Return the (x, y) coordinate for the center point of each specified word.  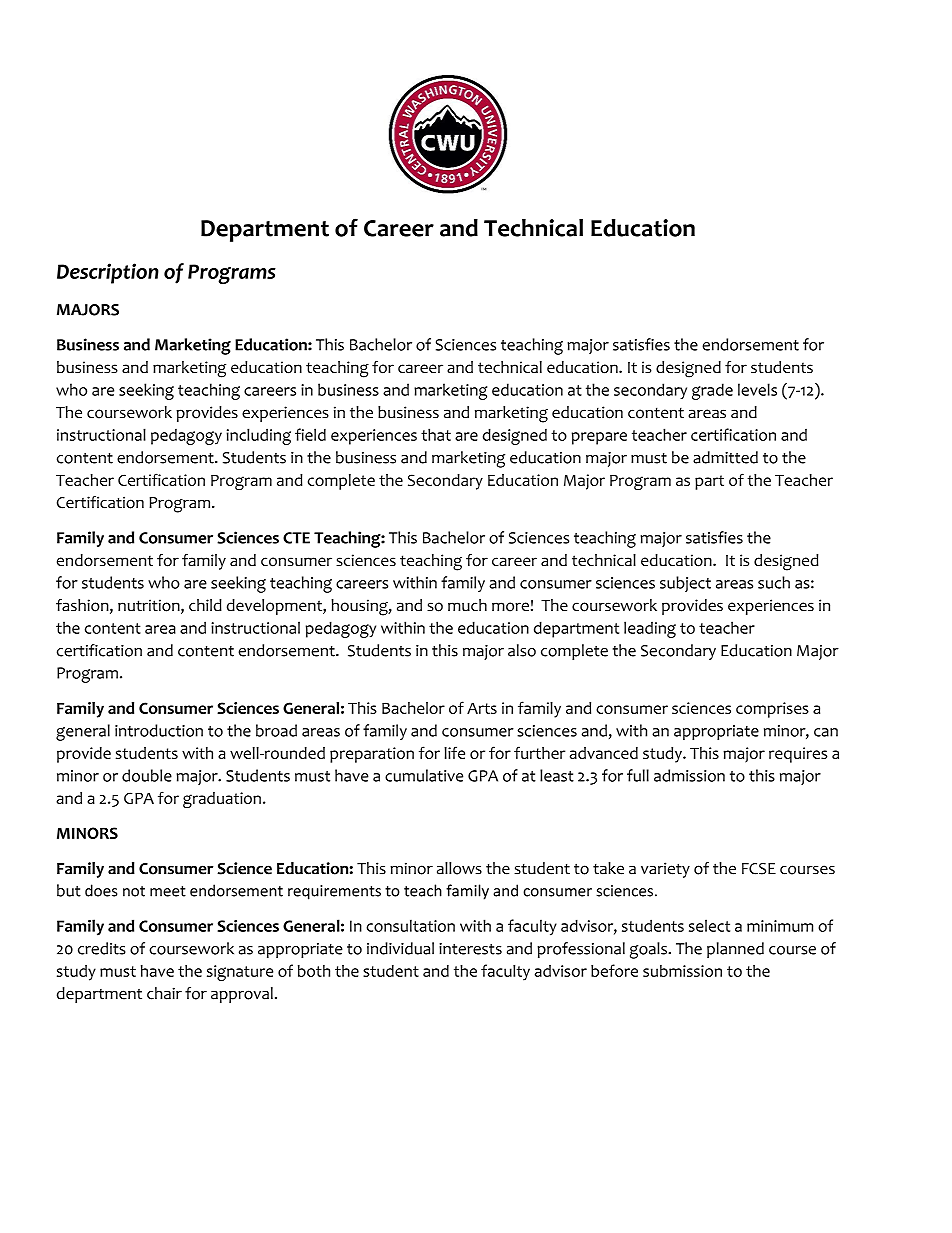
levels (757, 389)
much (467, 605)
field (310, 434)
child (205, 605)
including (258, 436)
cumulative (424, 775)
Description (108, 273)
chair (164, 993)
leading (650, 629)
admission (689, 775)
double (147, 775)
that (436, 434)
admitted (725, 457)
